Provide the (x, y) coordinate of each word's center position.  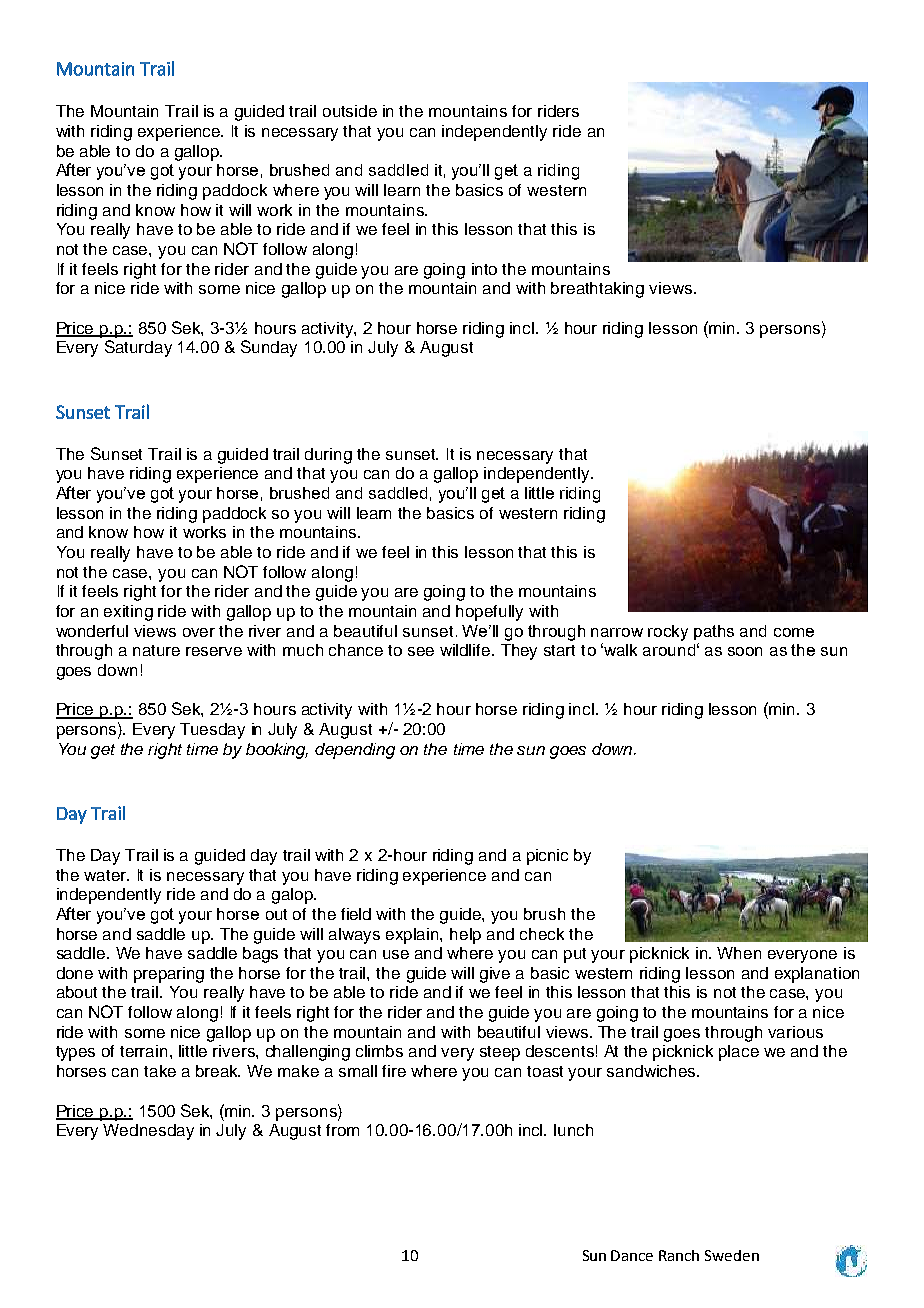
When (739, 953)
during (328, 456)
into (484, 269)
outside (350, 111)
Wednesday (148, 1132)
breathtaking (597, 290)
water (106, 875)
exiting (128, 613)
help (465, 936)
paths (714, 632)
